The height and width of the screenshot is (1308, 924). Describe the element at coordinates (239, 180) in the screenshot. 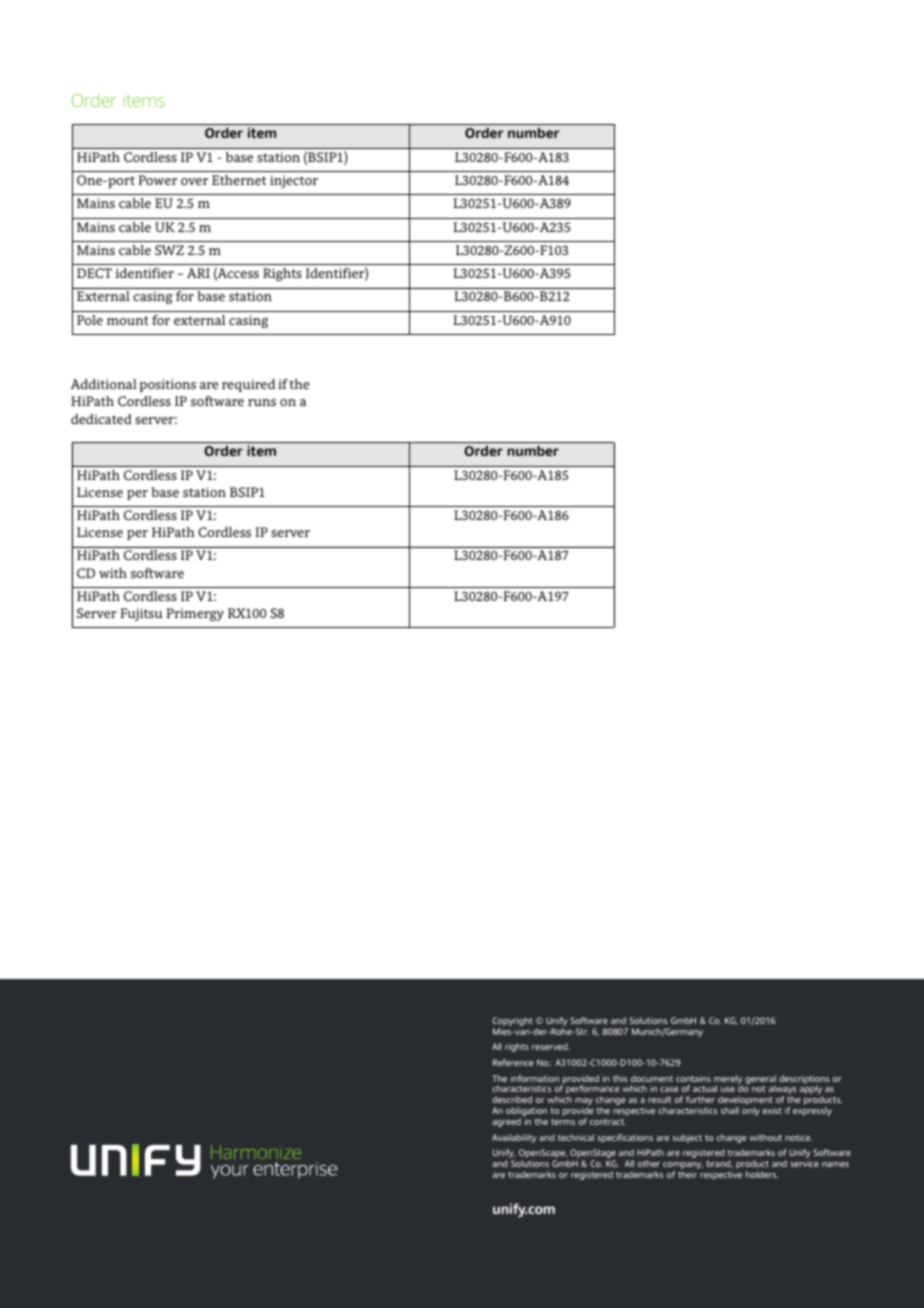

I see `Ethernet` at that location.
